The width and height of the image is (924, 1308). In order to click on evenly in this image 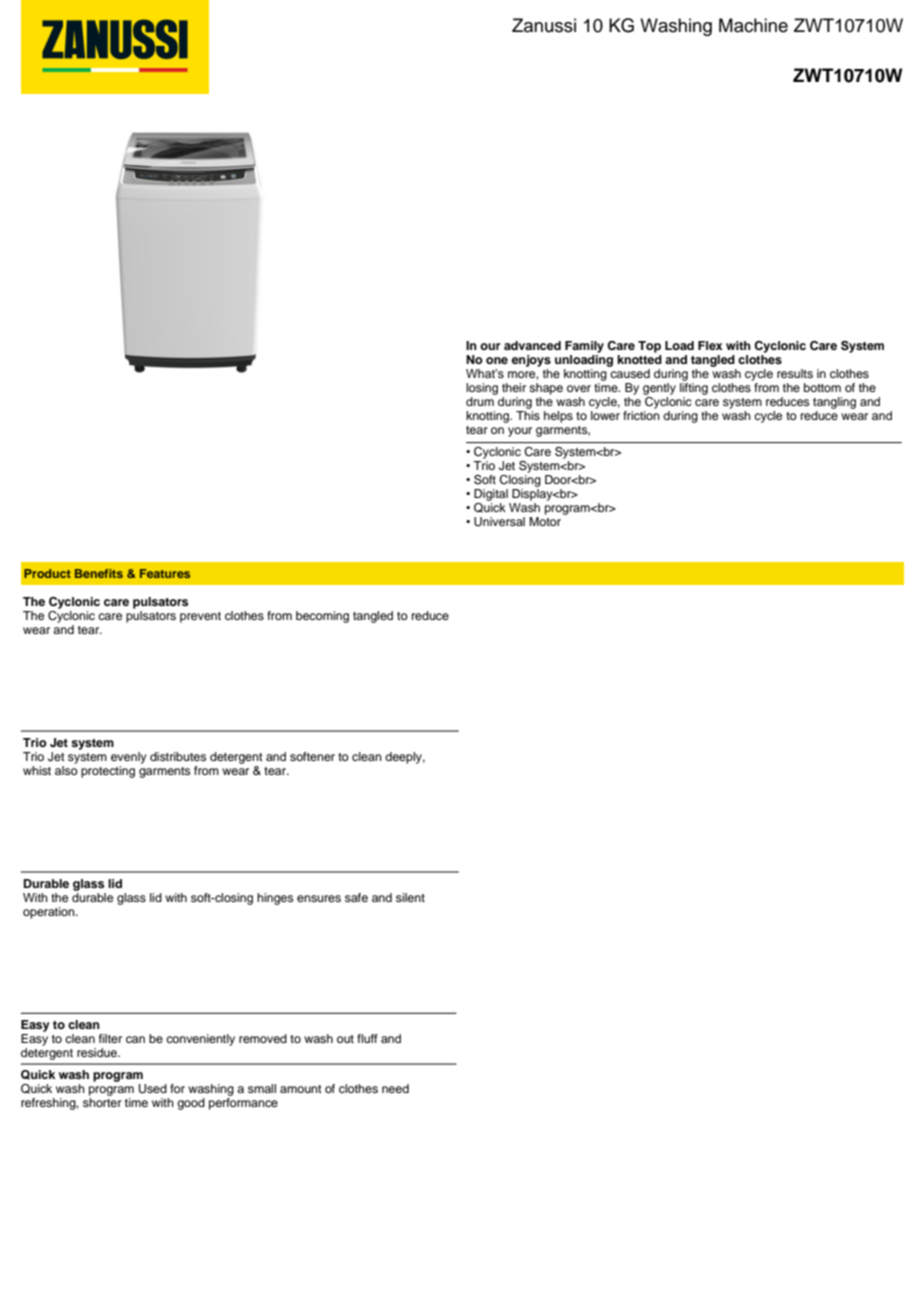, I will do `click(129, 758)`.
